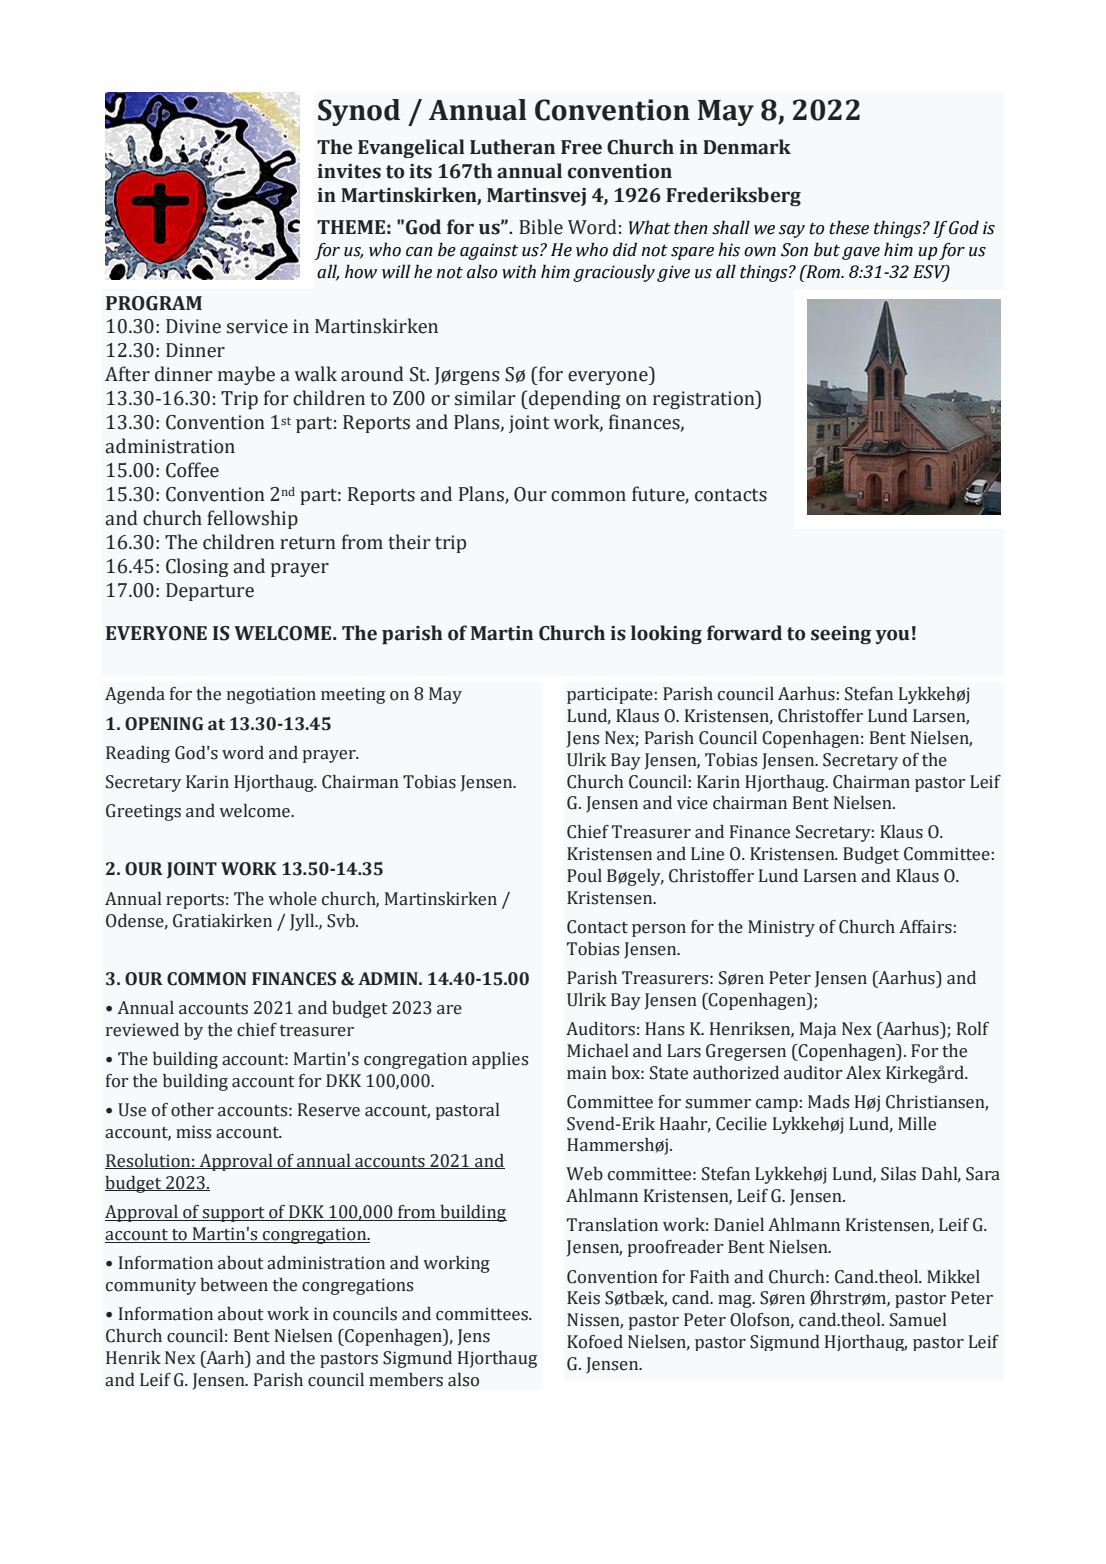 This screenshot has height=1564, width=1106. What do you see at coordinates (584, 876) in the screenshot?
I see `Poul` at bounding box center [584, 876].
